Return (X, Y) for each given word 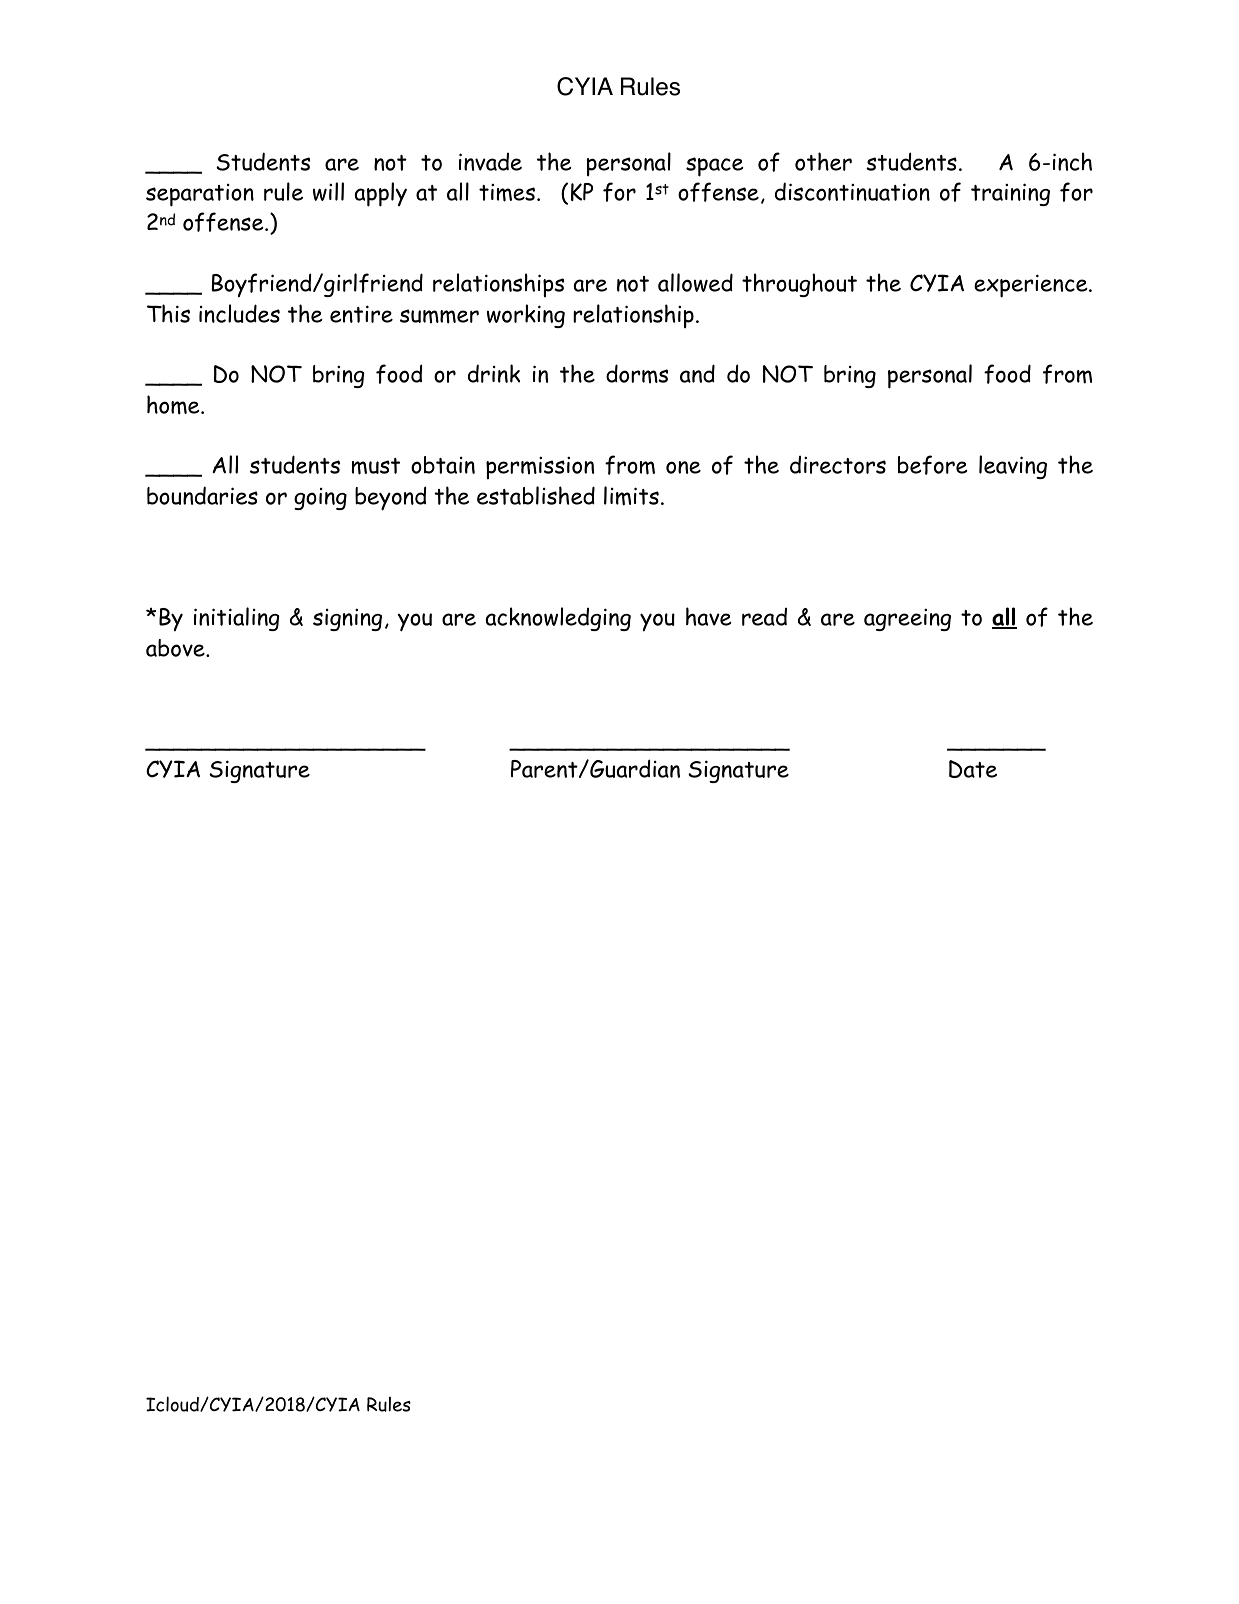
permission (540, 468)
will (328, 191)
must (376, 466)
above (176, 648)
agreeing (907, 619)
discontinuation (852, 191)
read (764, 617)
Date (973, 769)
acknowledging (558, 619)
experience (1032, 286)
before (933, 465)
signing (347, 619)
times (507, 192)
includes (239, 313)
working (526, 316)
